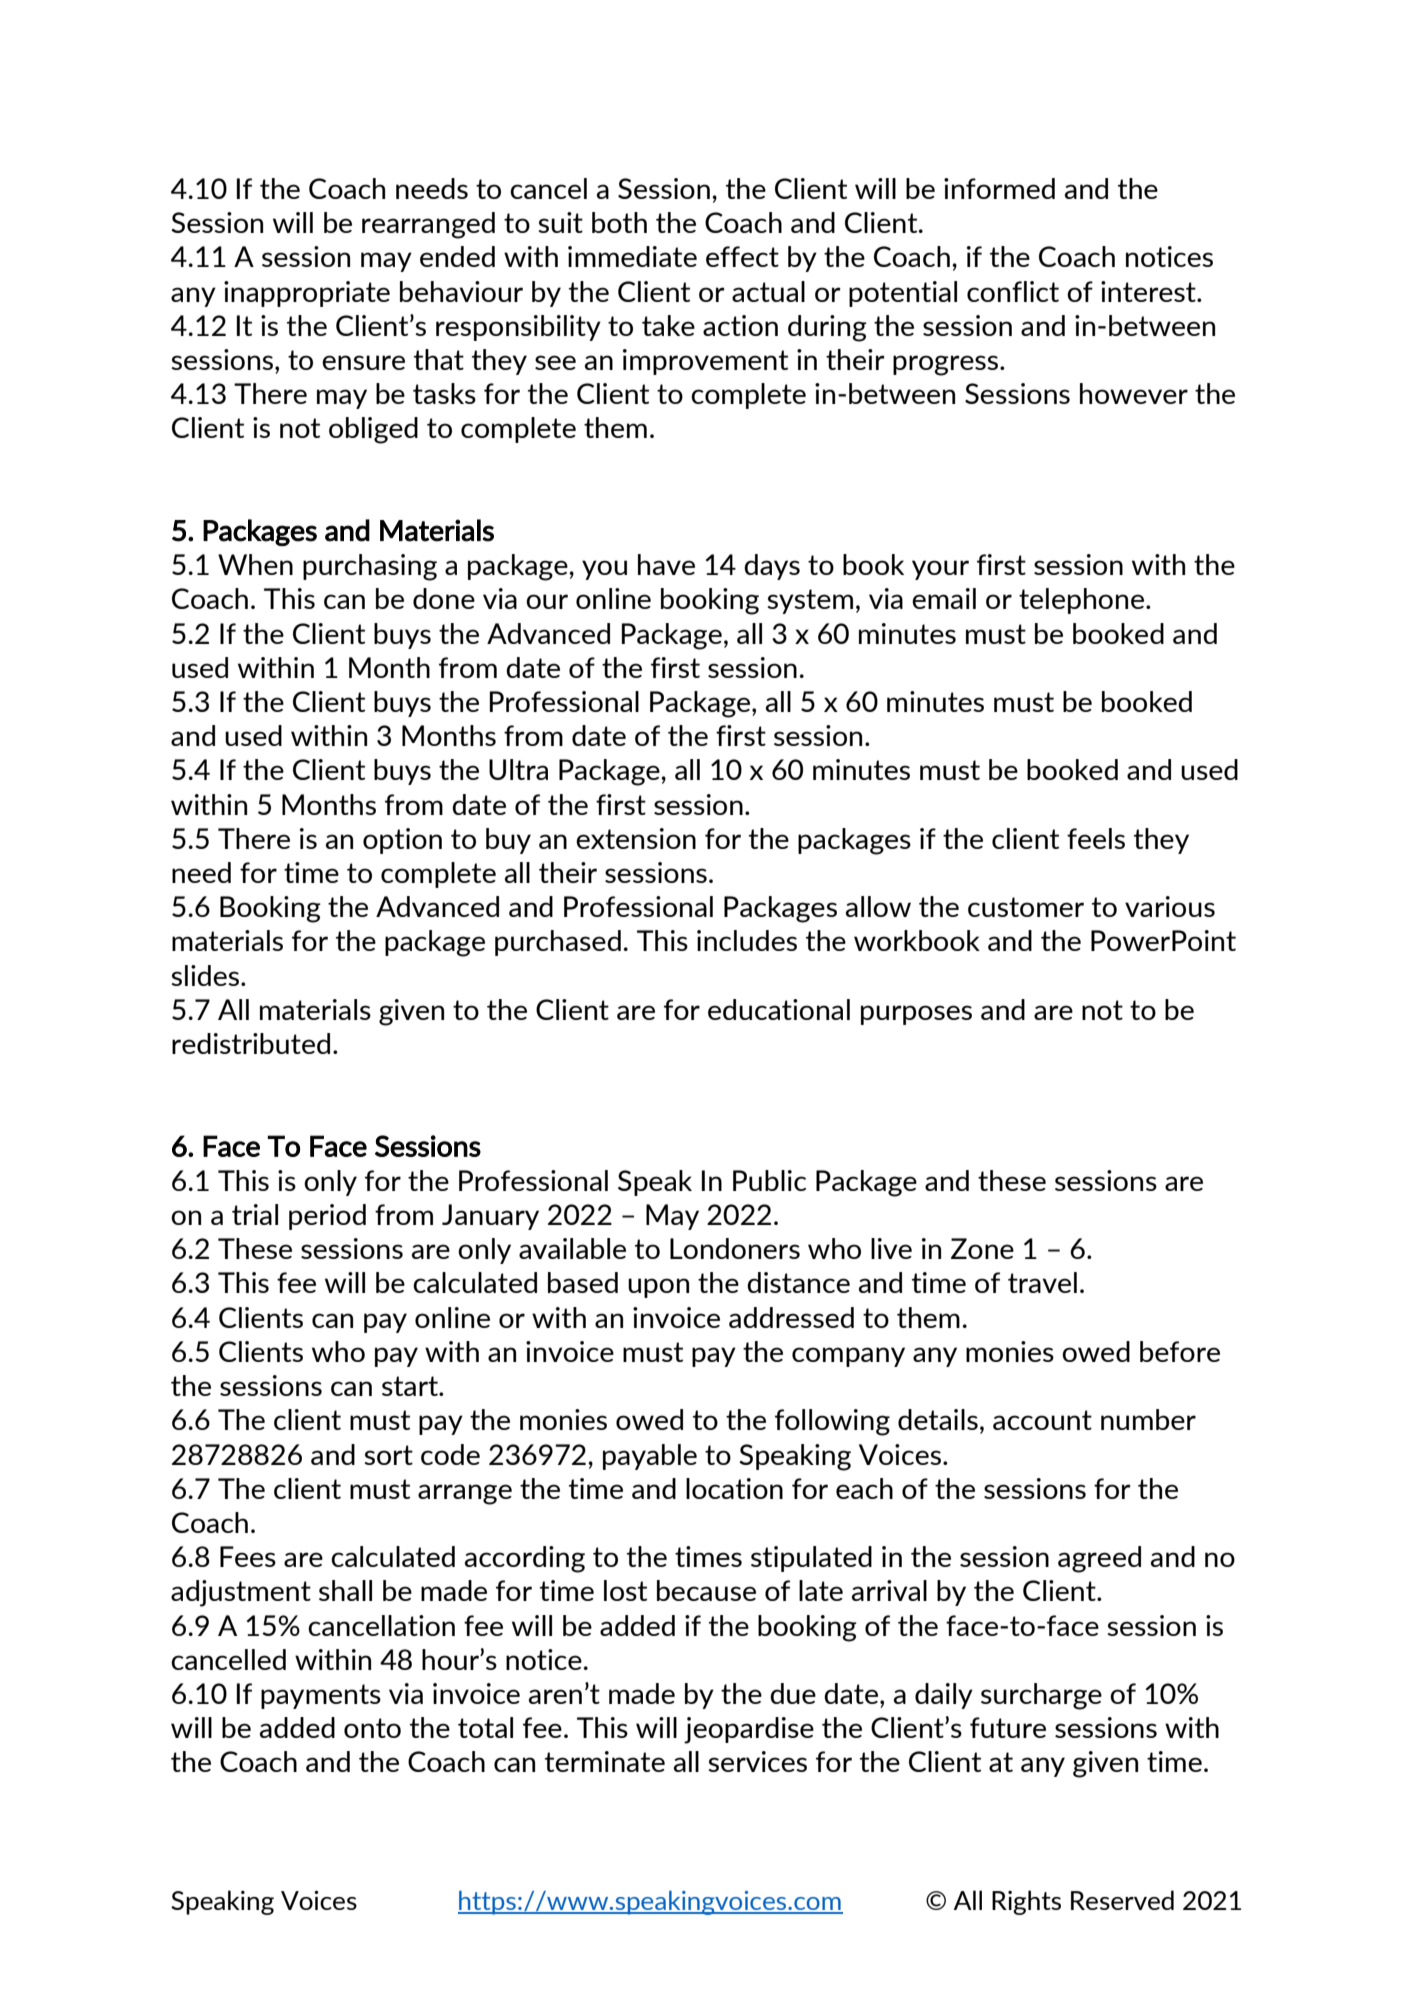  What do you see at coordinates (372, 1728) in the image?
I see `onto` at bounding box center [372, 1728].
